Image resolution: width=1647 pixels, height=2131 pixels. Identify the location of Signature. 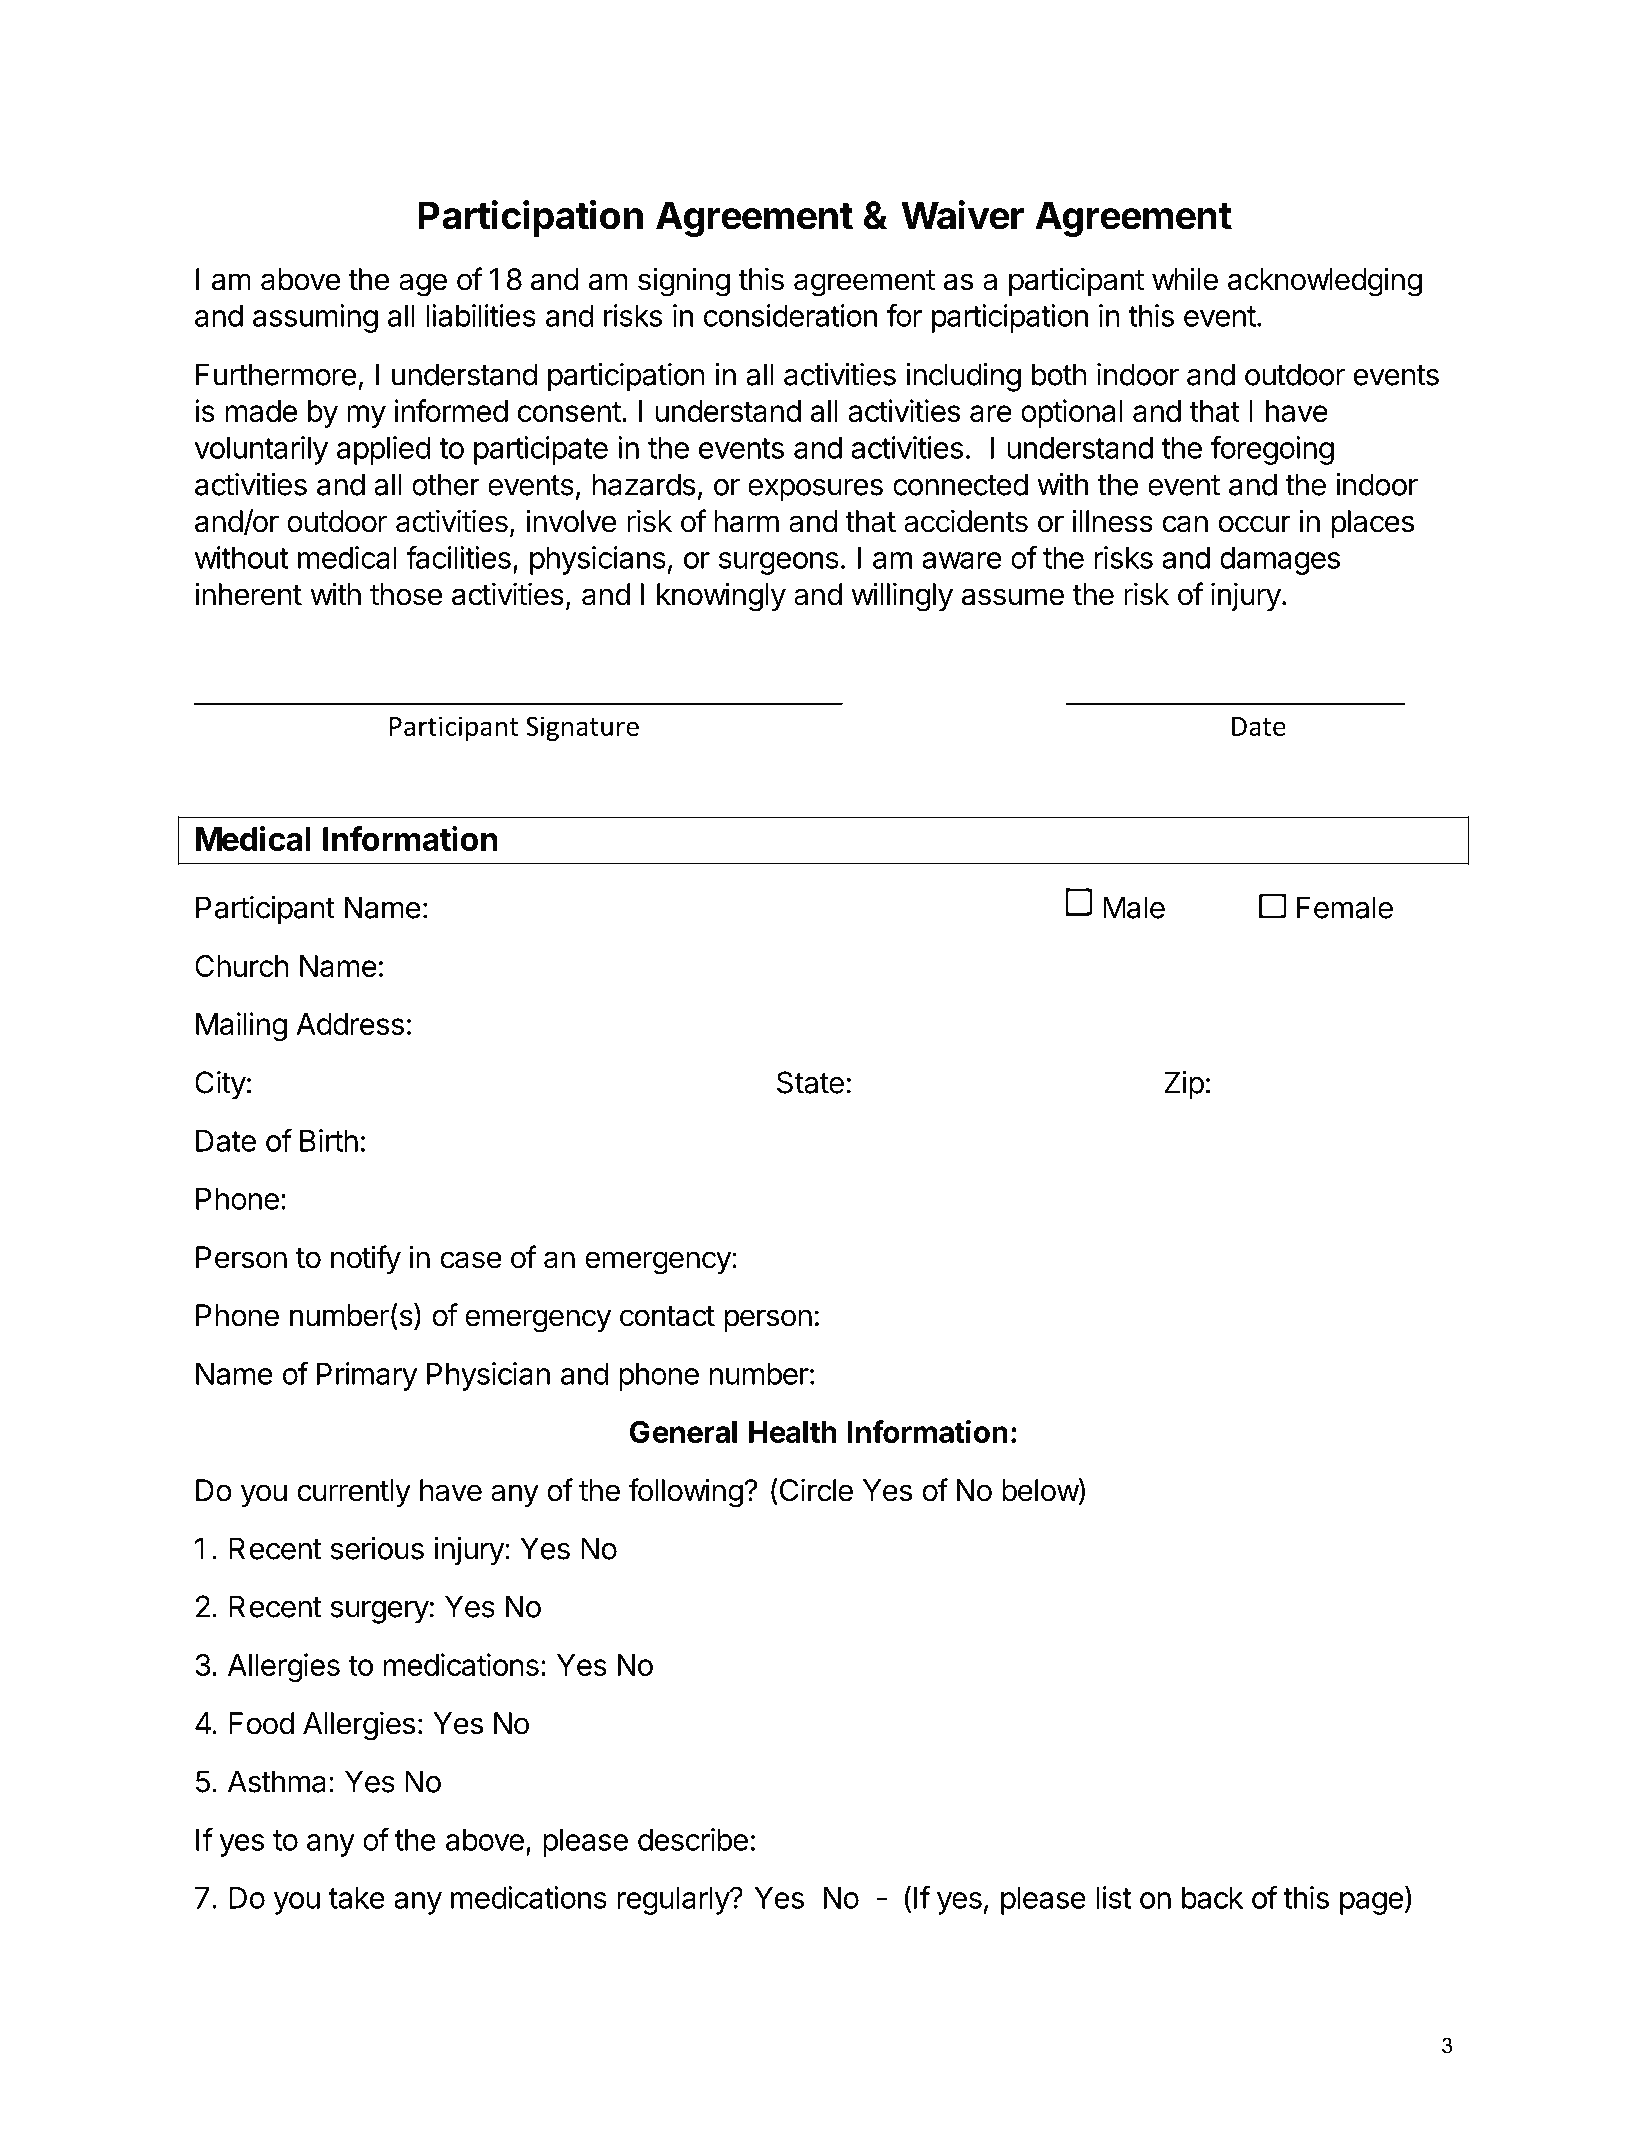
(582, 728).
